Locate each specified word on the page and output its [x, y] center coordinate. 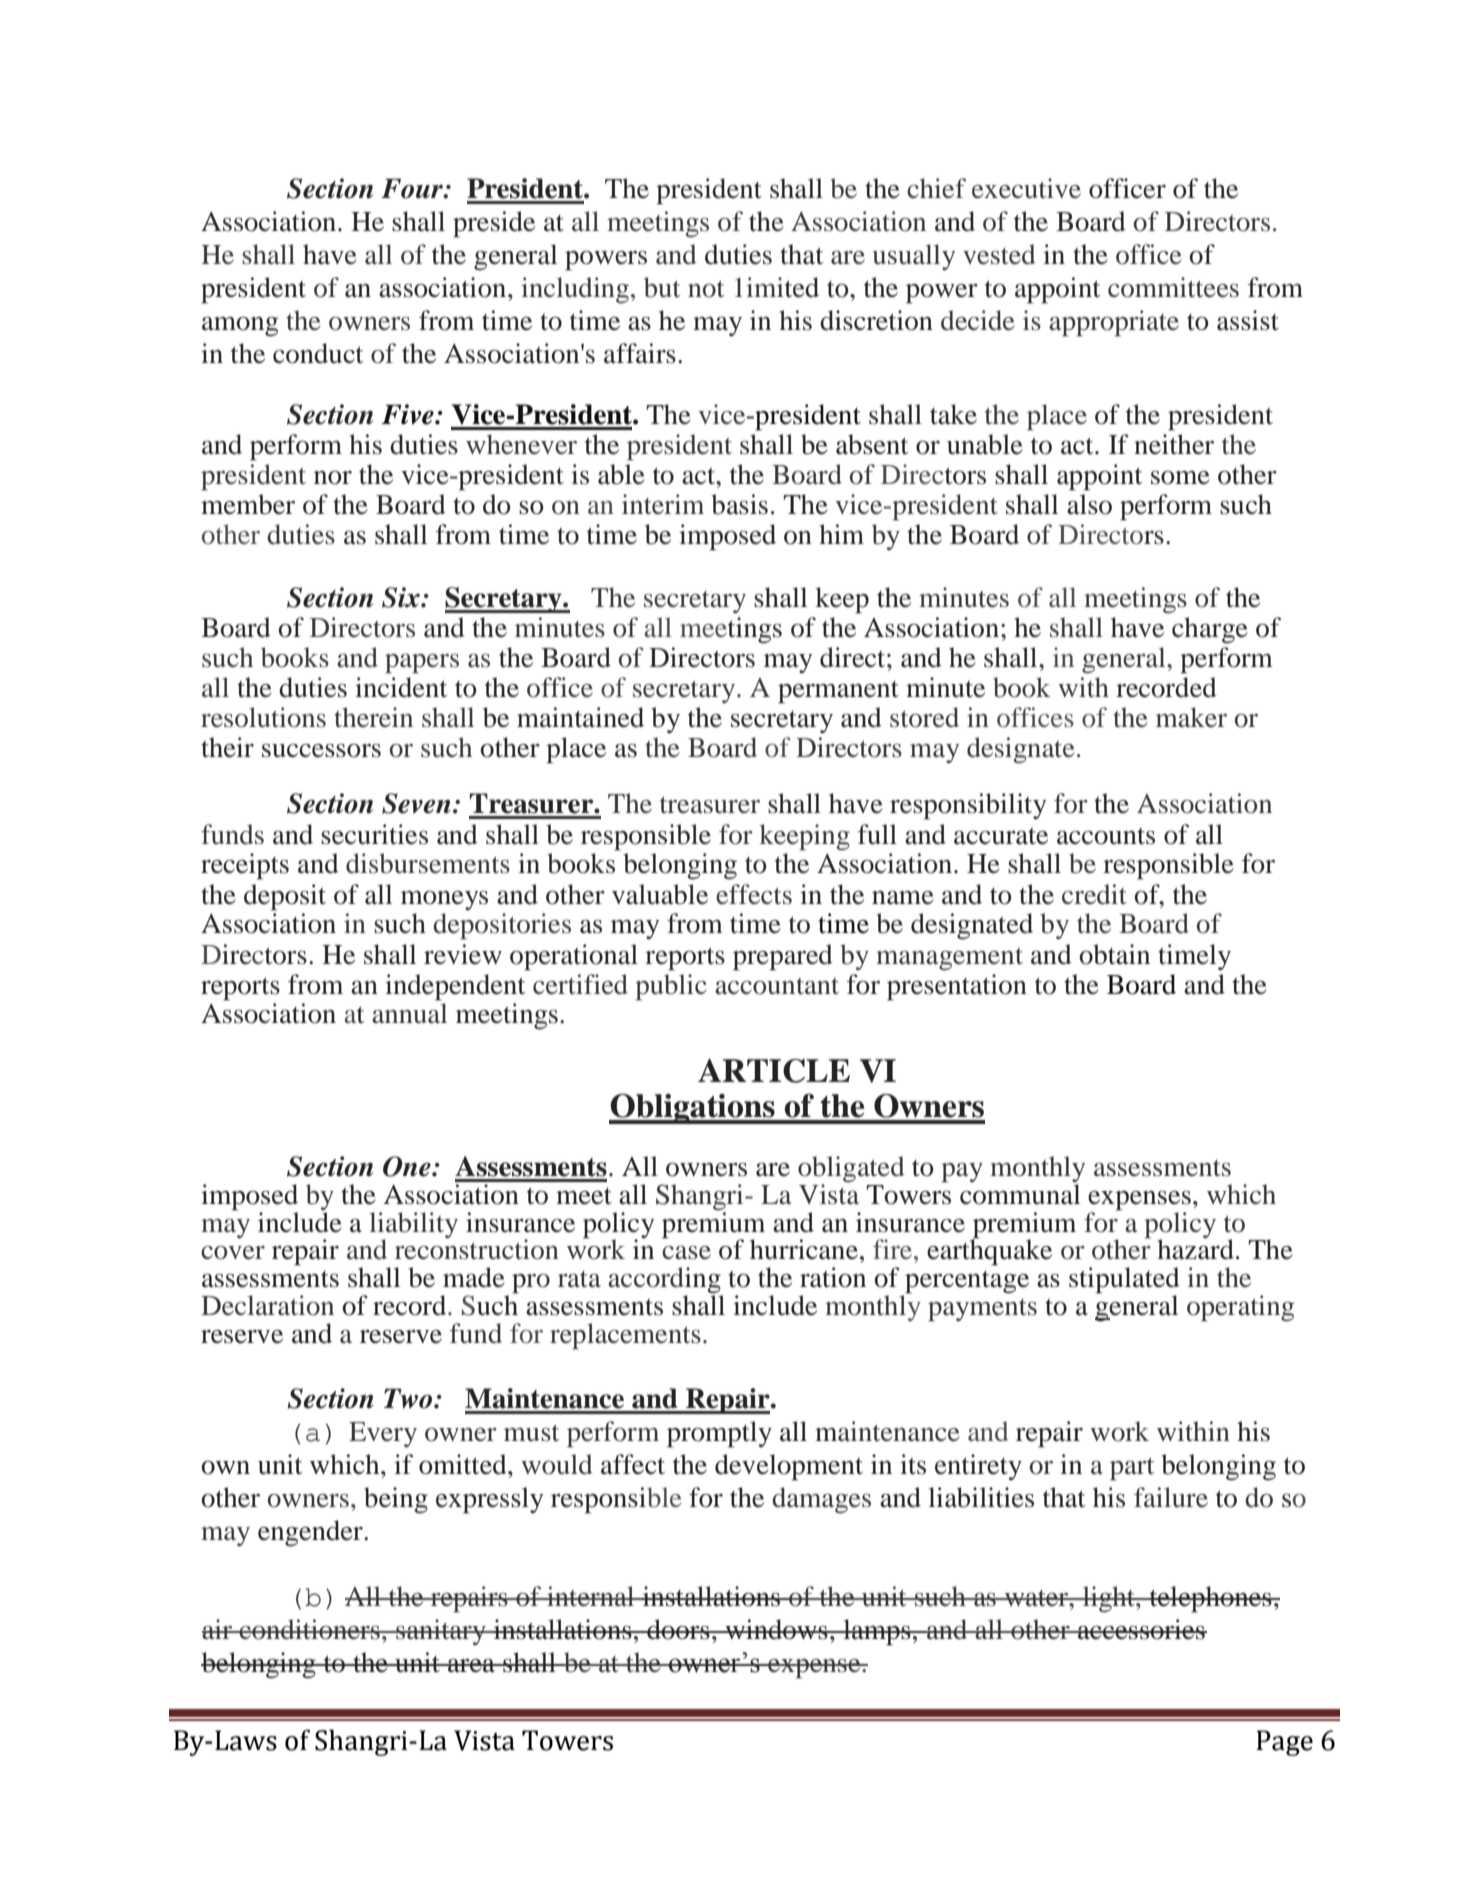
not [706, 289]
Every [383, 1434]
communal [1020, 1194]
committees [1173, 287]
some [1180, 478]
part [1132, 1469]
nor [333, 478]
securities [374, 834]
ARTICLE [774, 1071]
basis [739, 504]
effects [754, 894]
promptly [719, 1434]
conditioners [309, 1629]
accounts [1106, 836]
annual [409, 1013]
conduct [318, 353]
